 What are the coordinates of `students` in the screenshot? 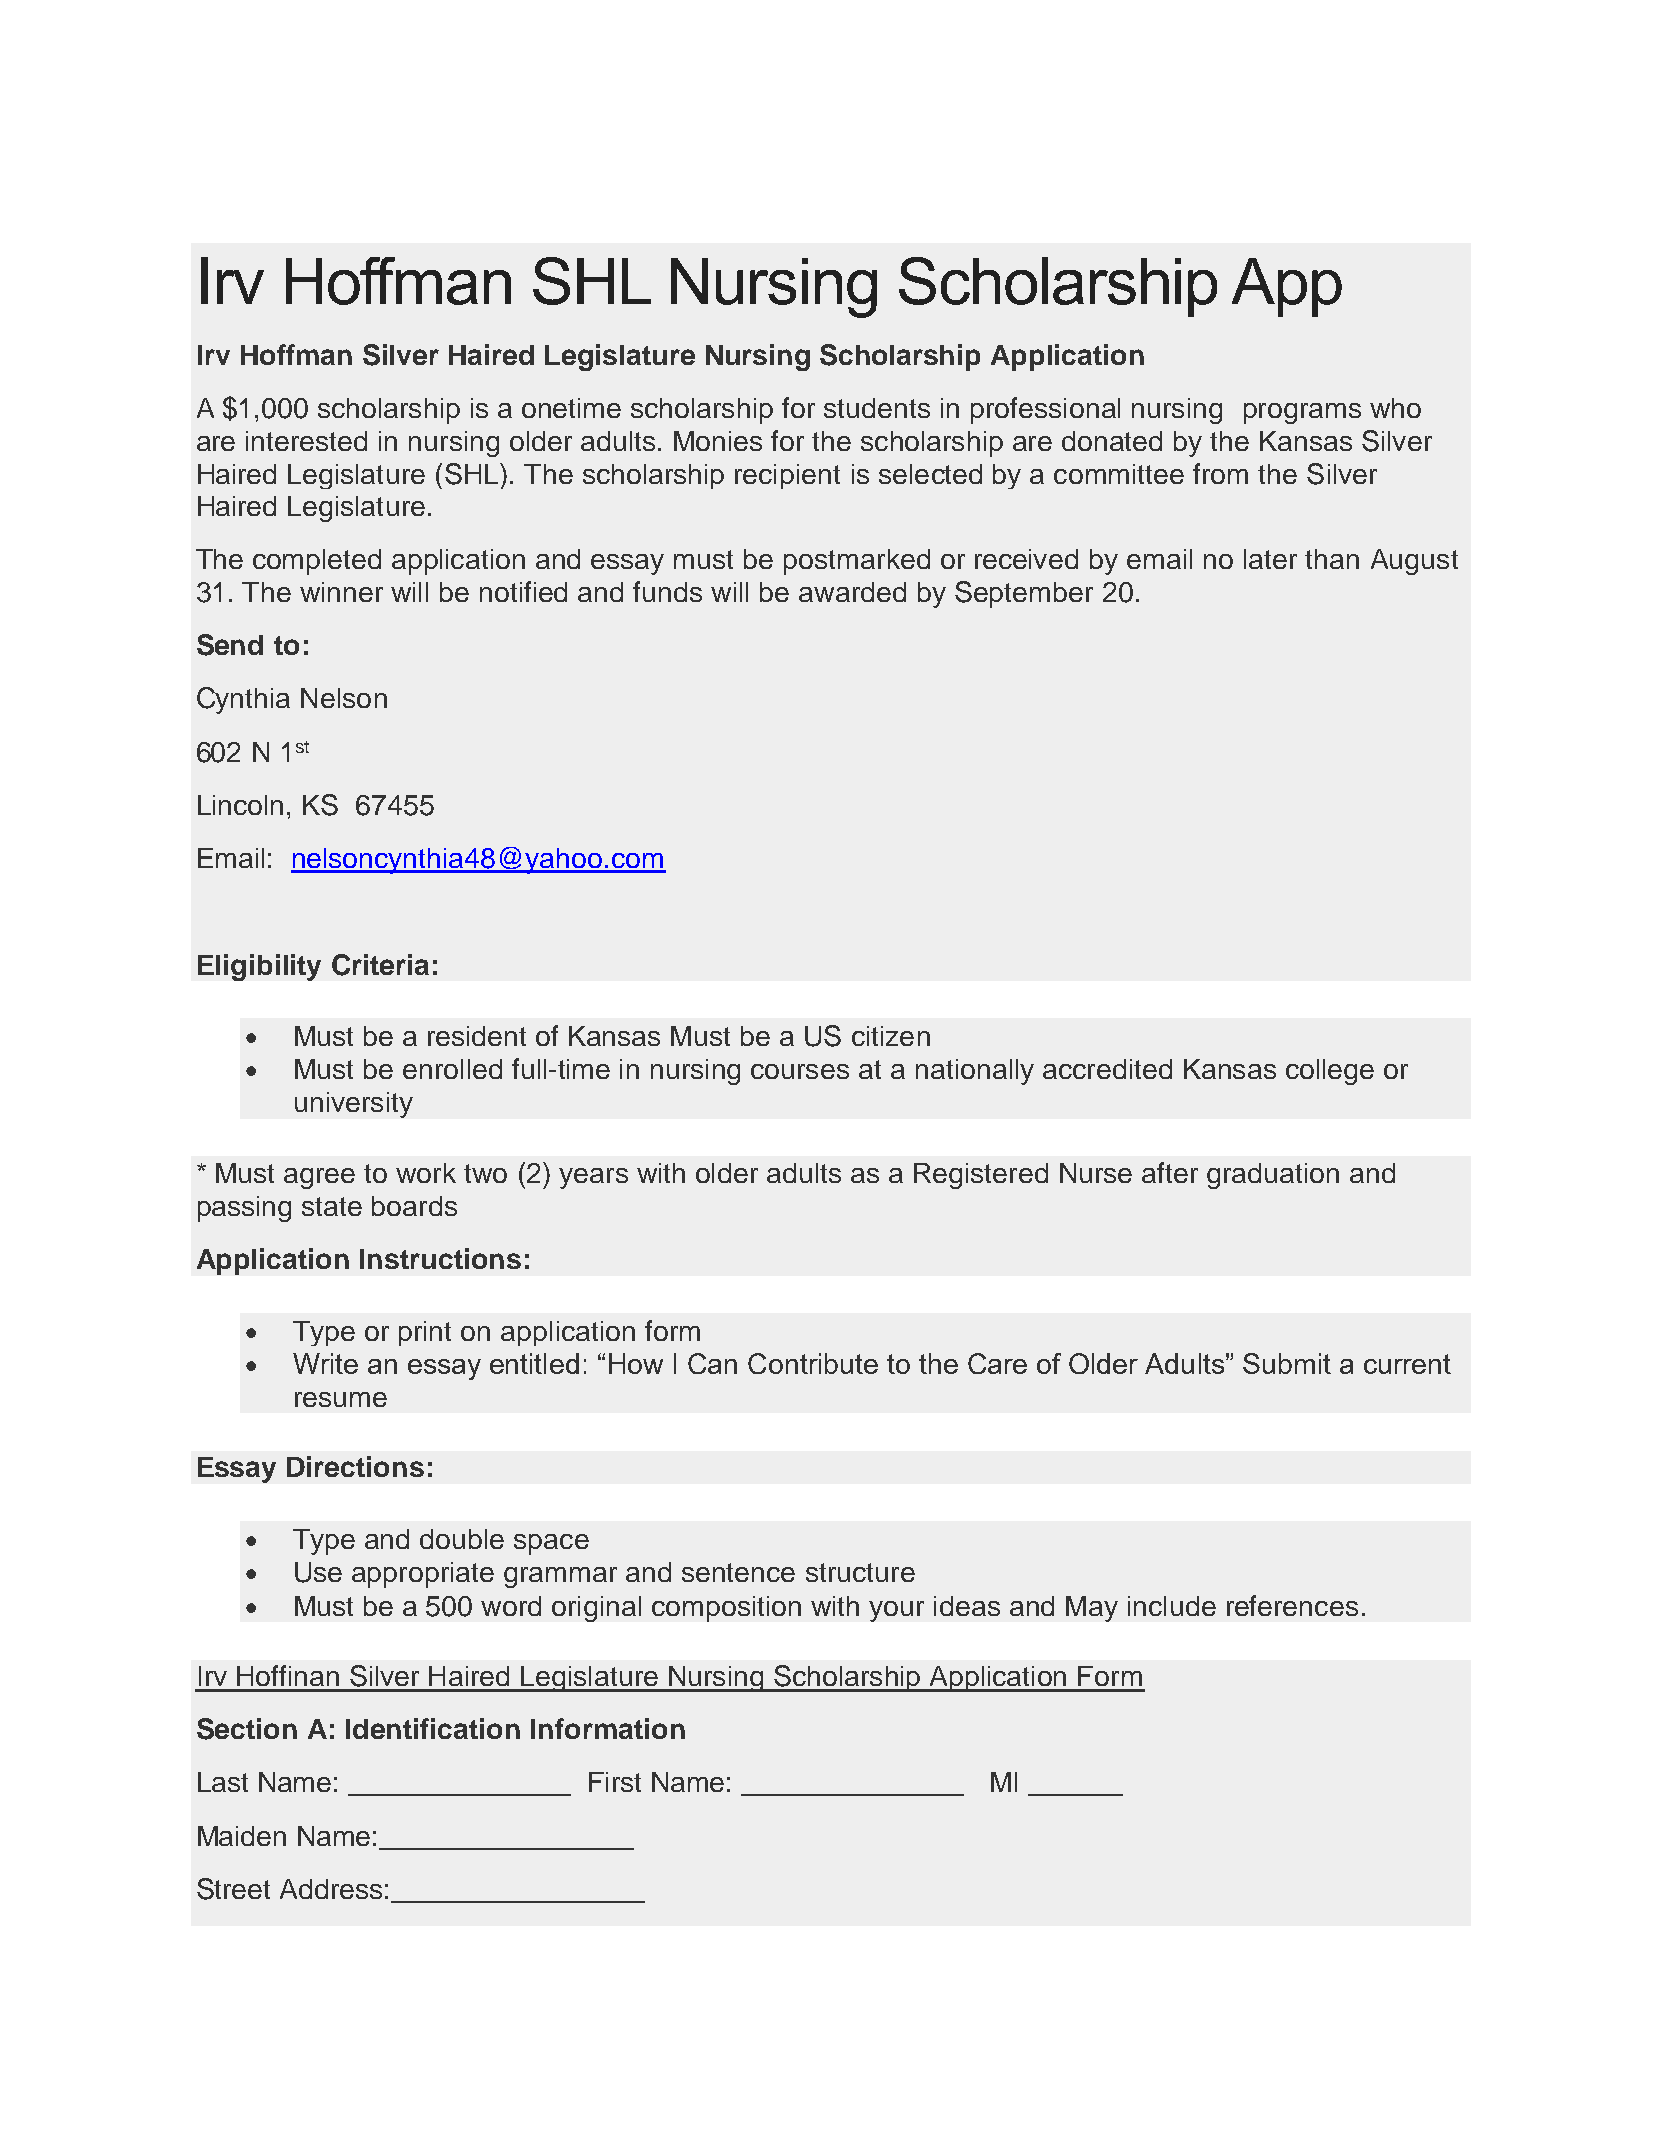 It's located at (877, 408).
